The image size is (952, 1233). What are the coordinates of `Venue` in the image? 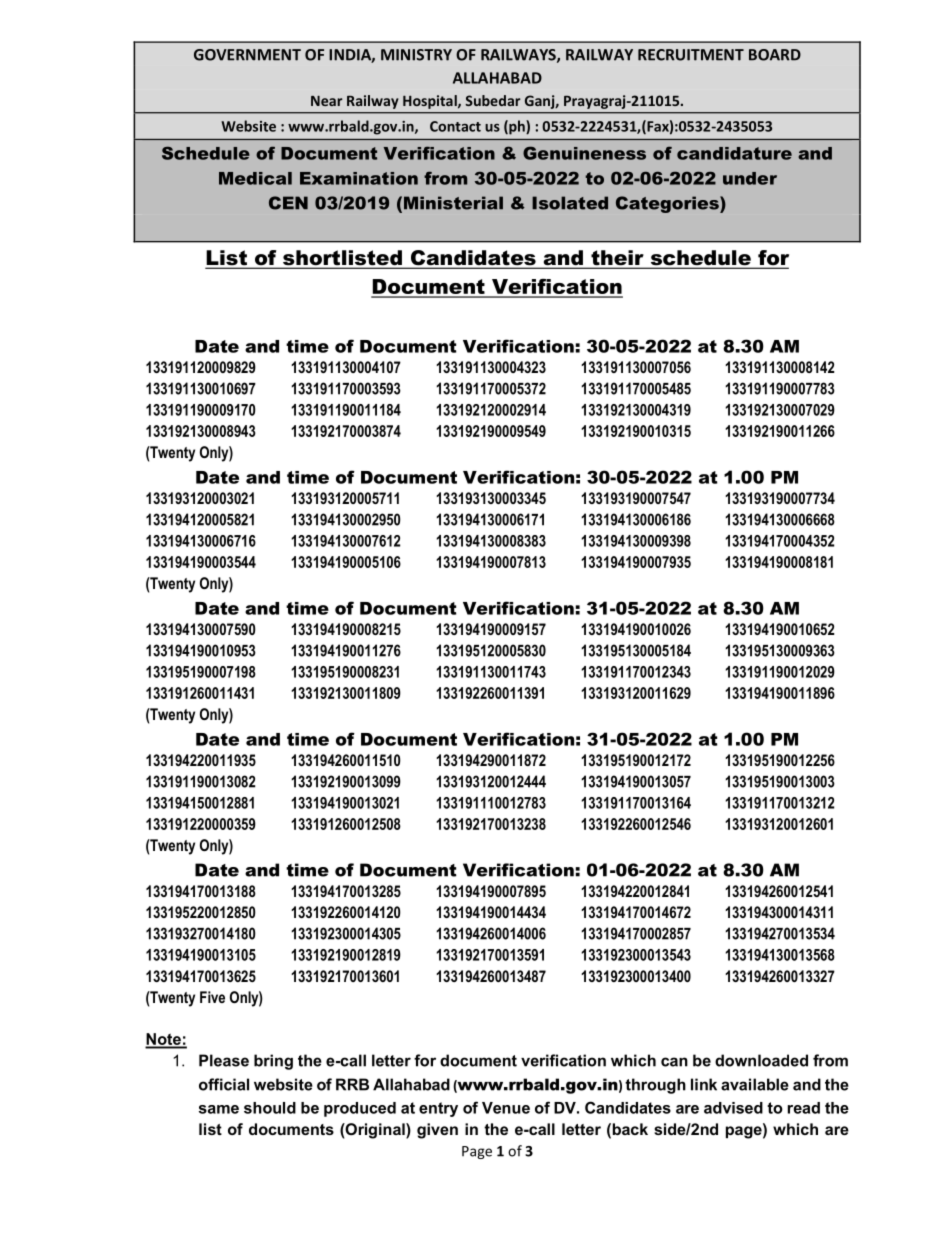 It's located at (506, 1108).
